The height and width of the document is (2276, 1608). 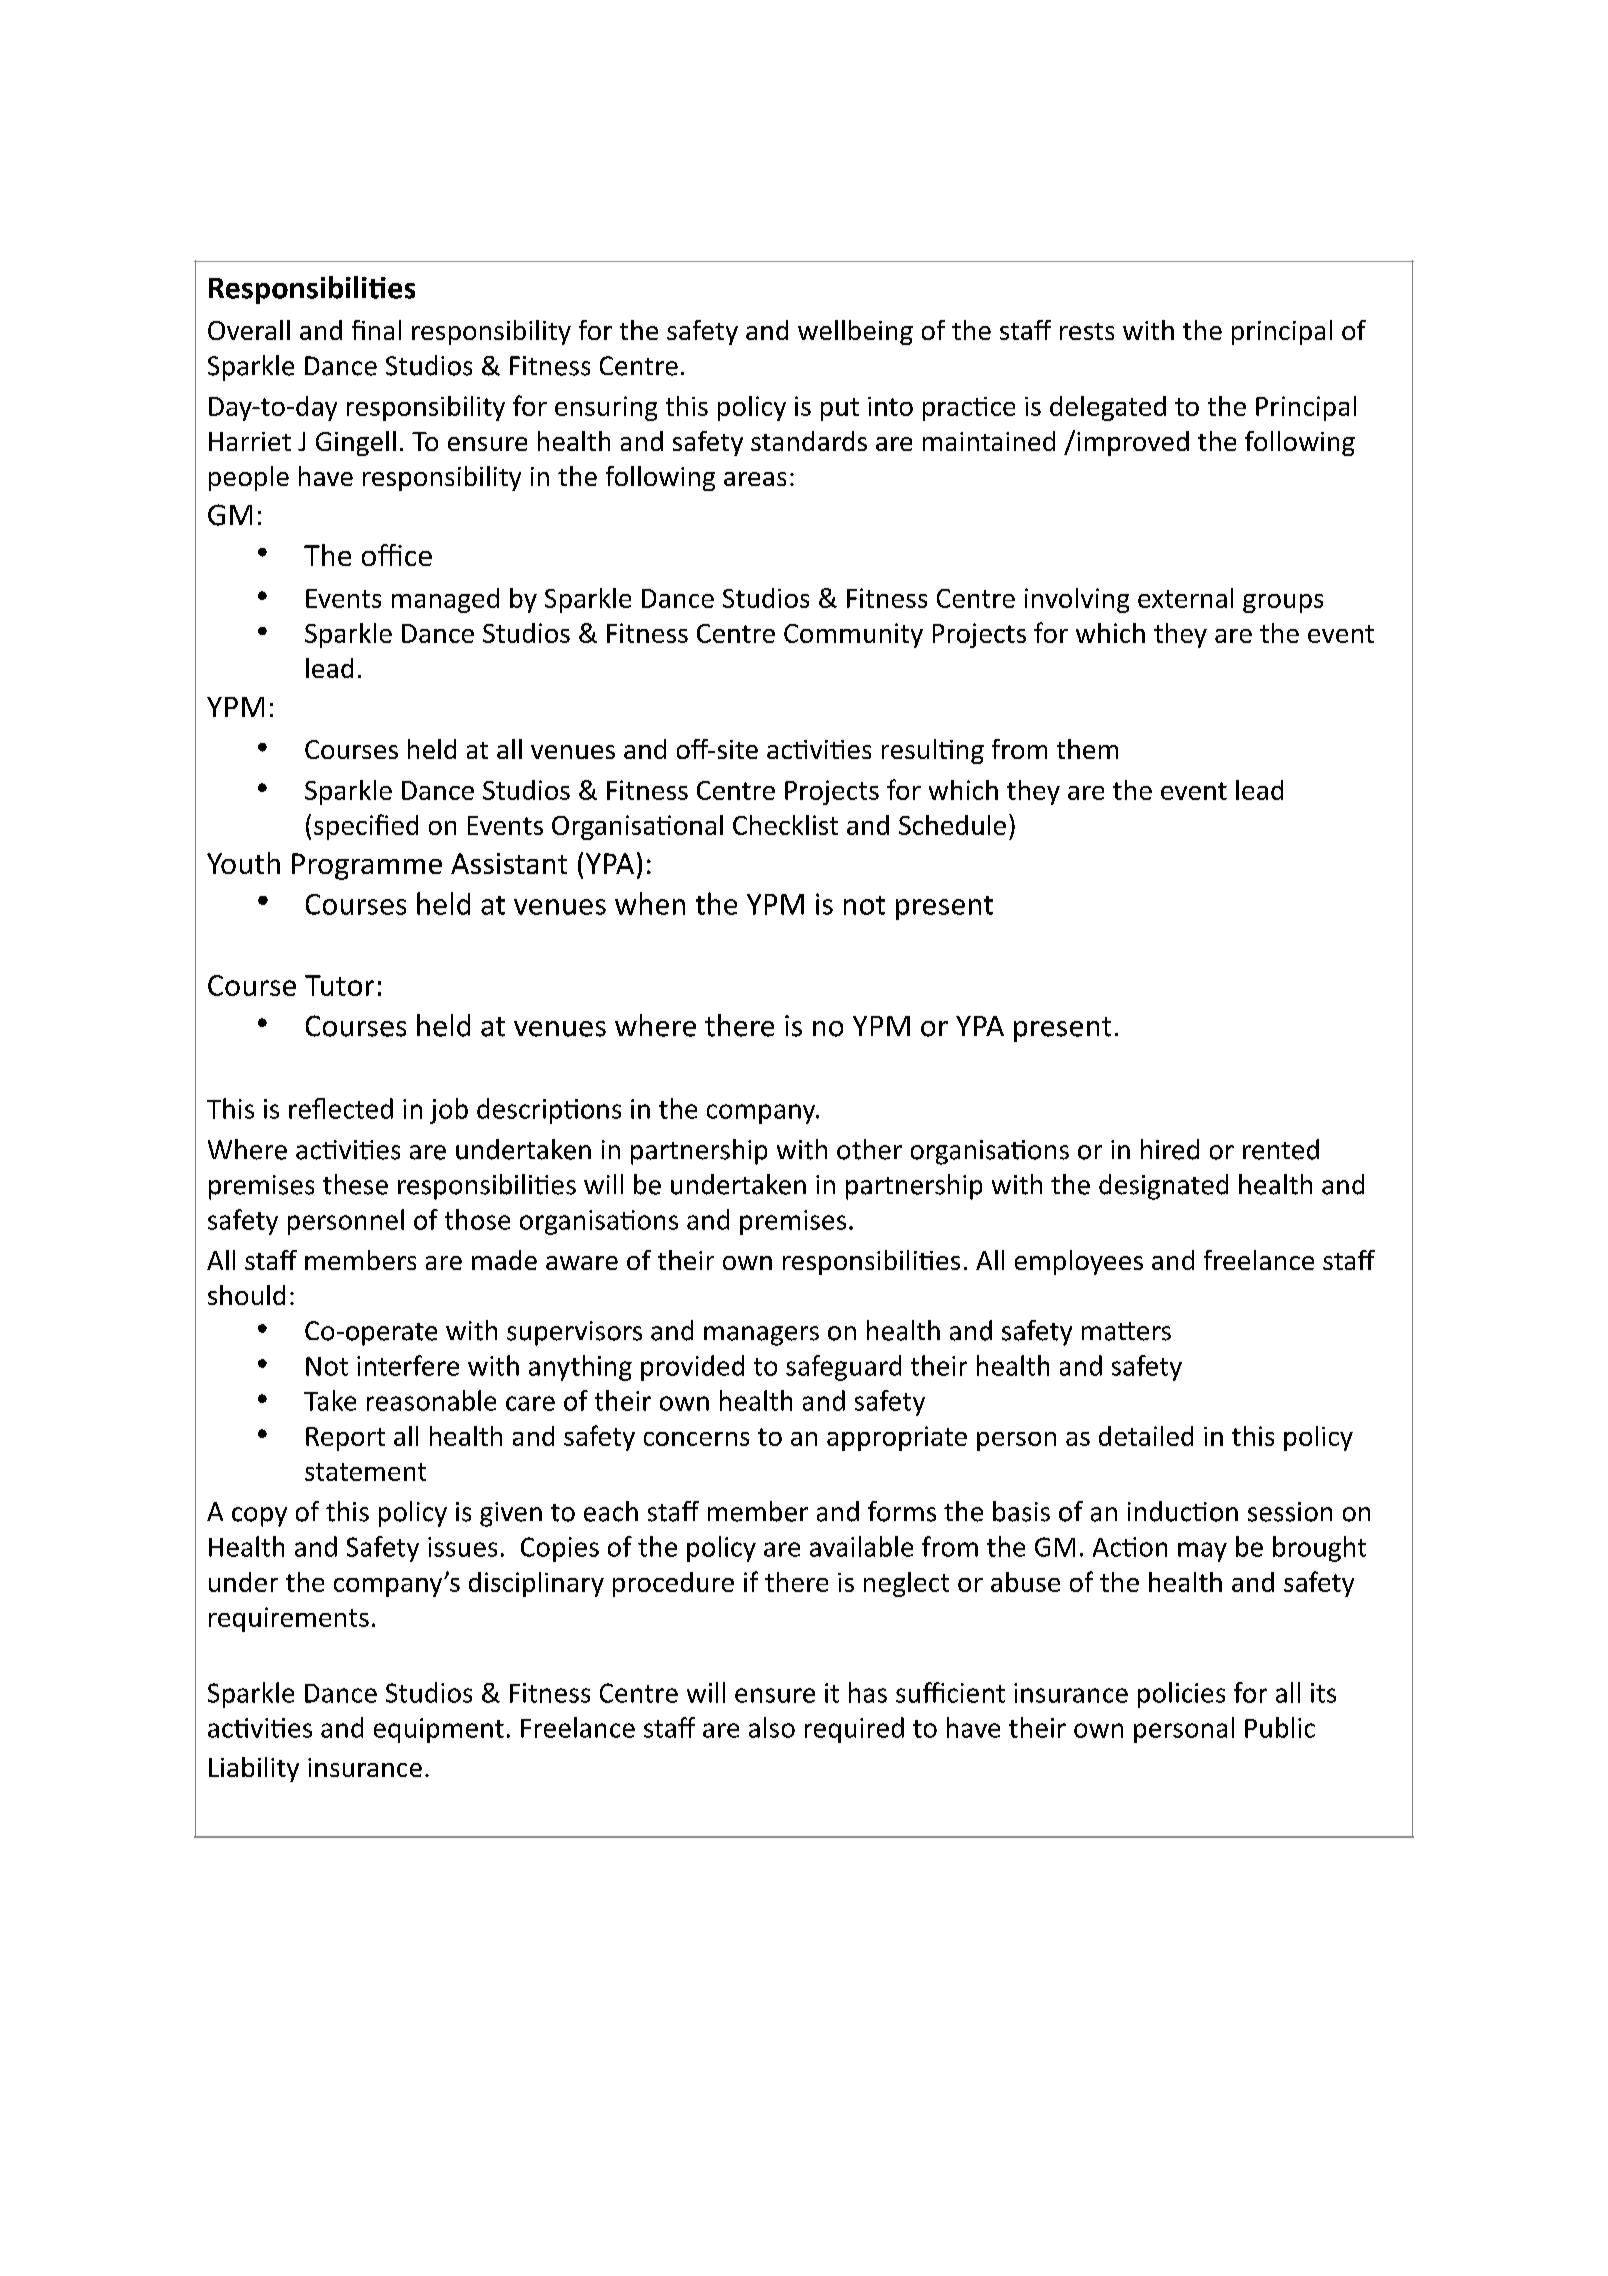 I want to click on Tutor, so click(x=339, y=985).
